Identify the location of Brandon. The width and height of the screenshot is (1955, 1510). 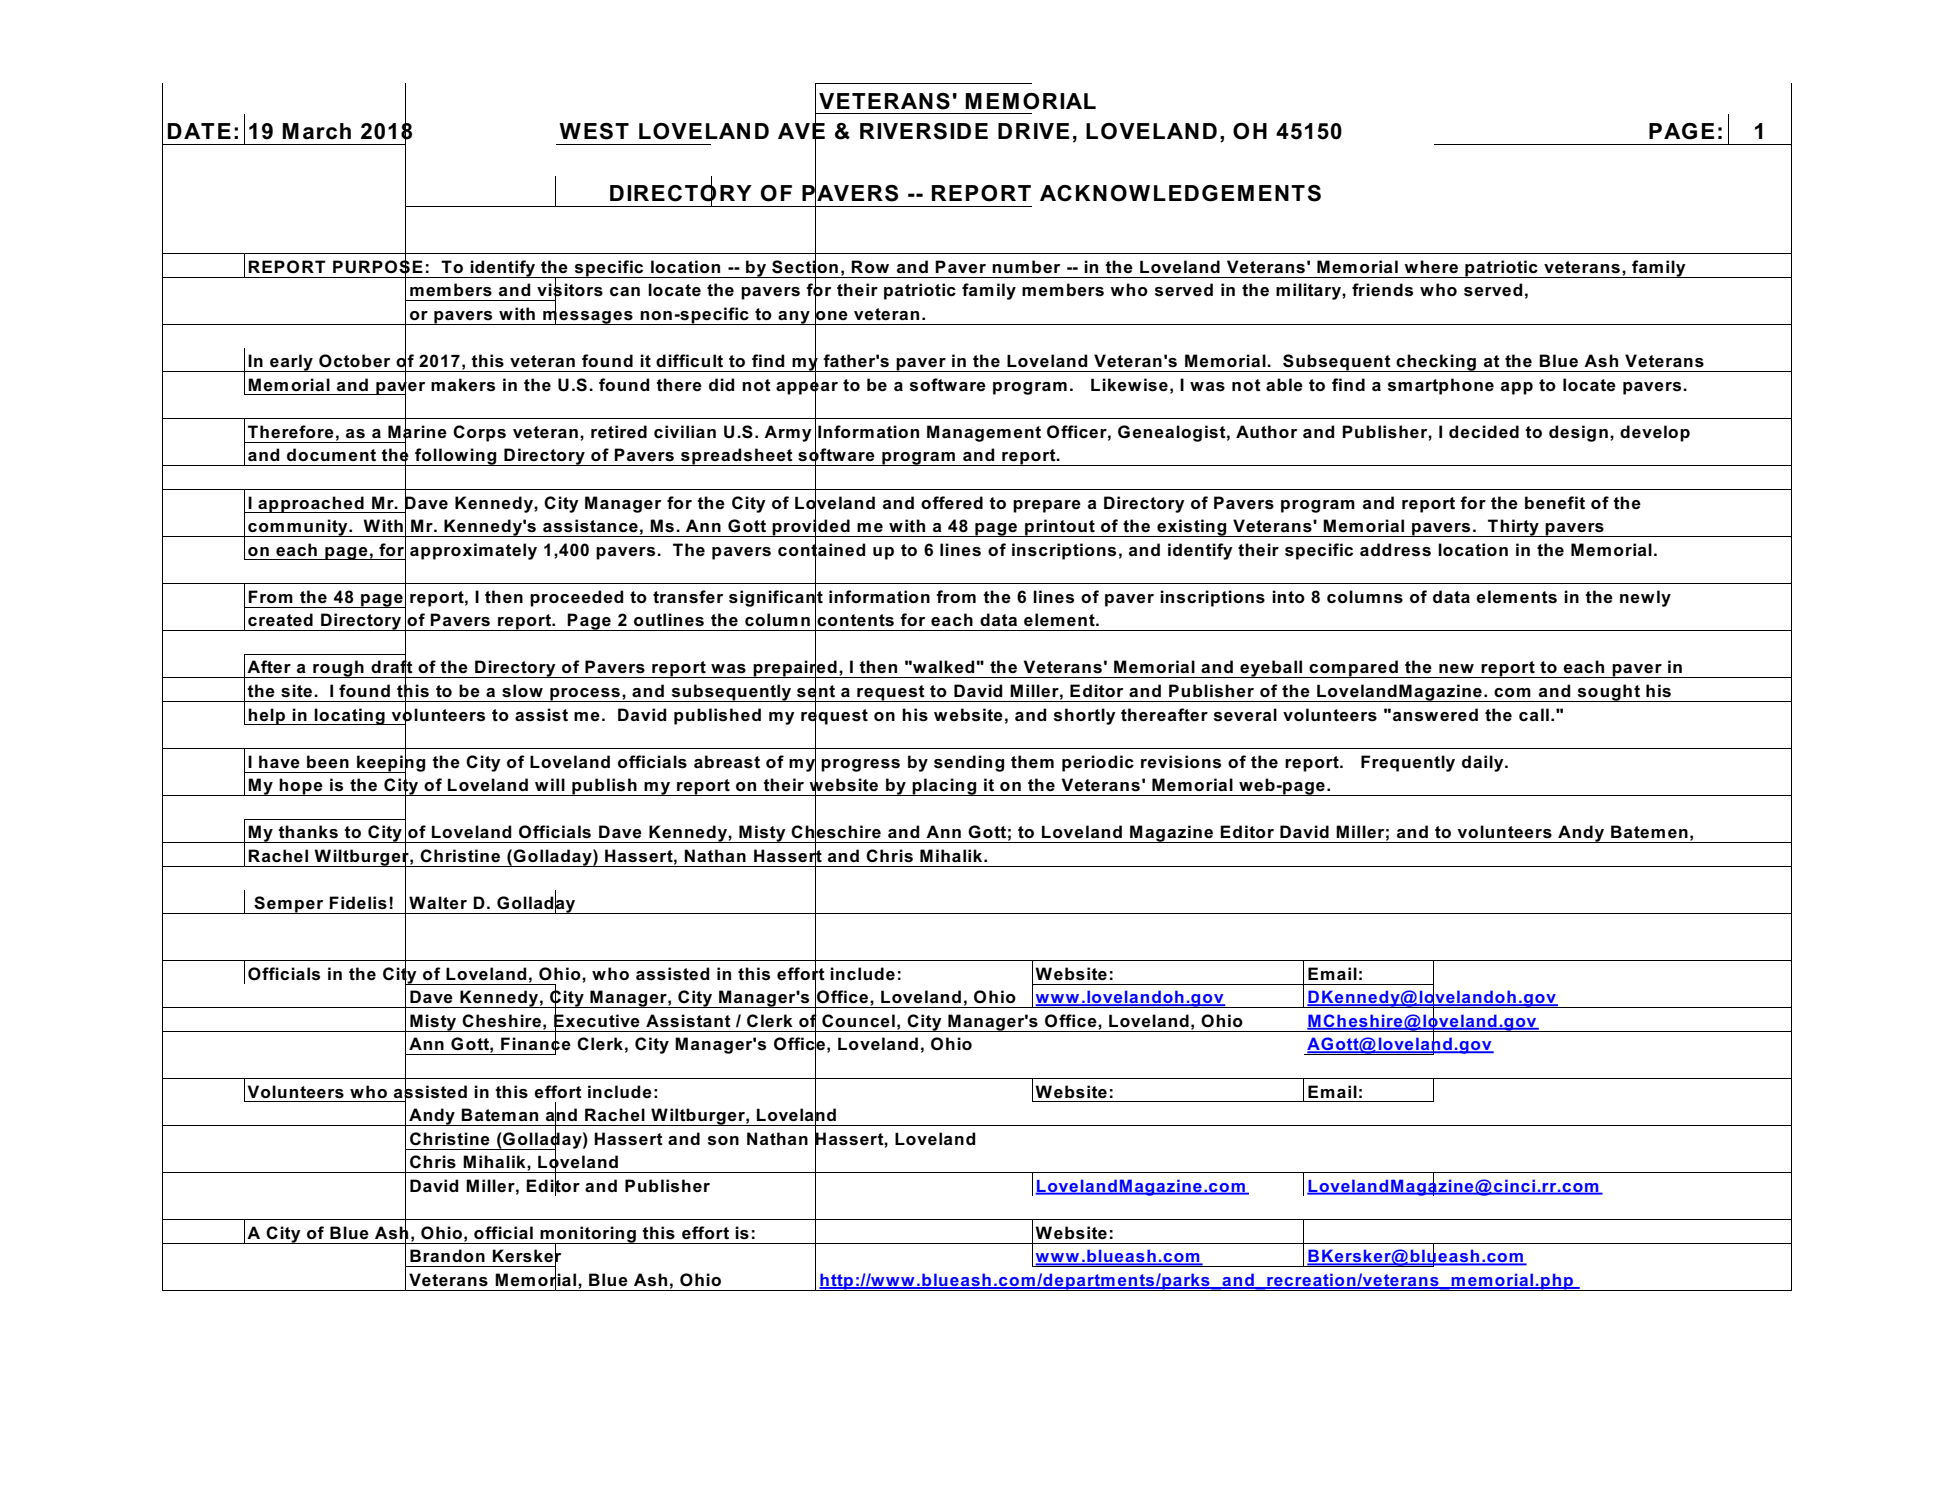
(447, 1255).
